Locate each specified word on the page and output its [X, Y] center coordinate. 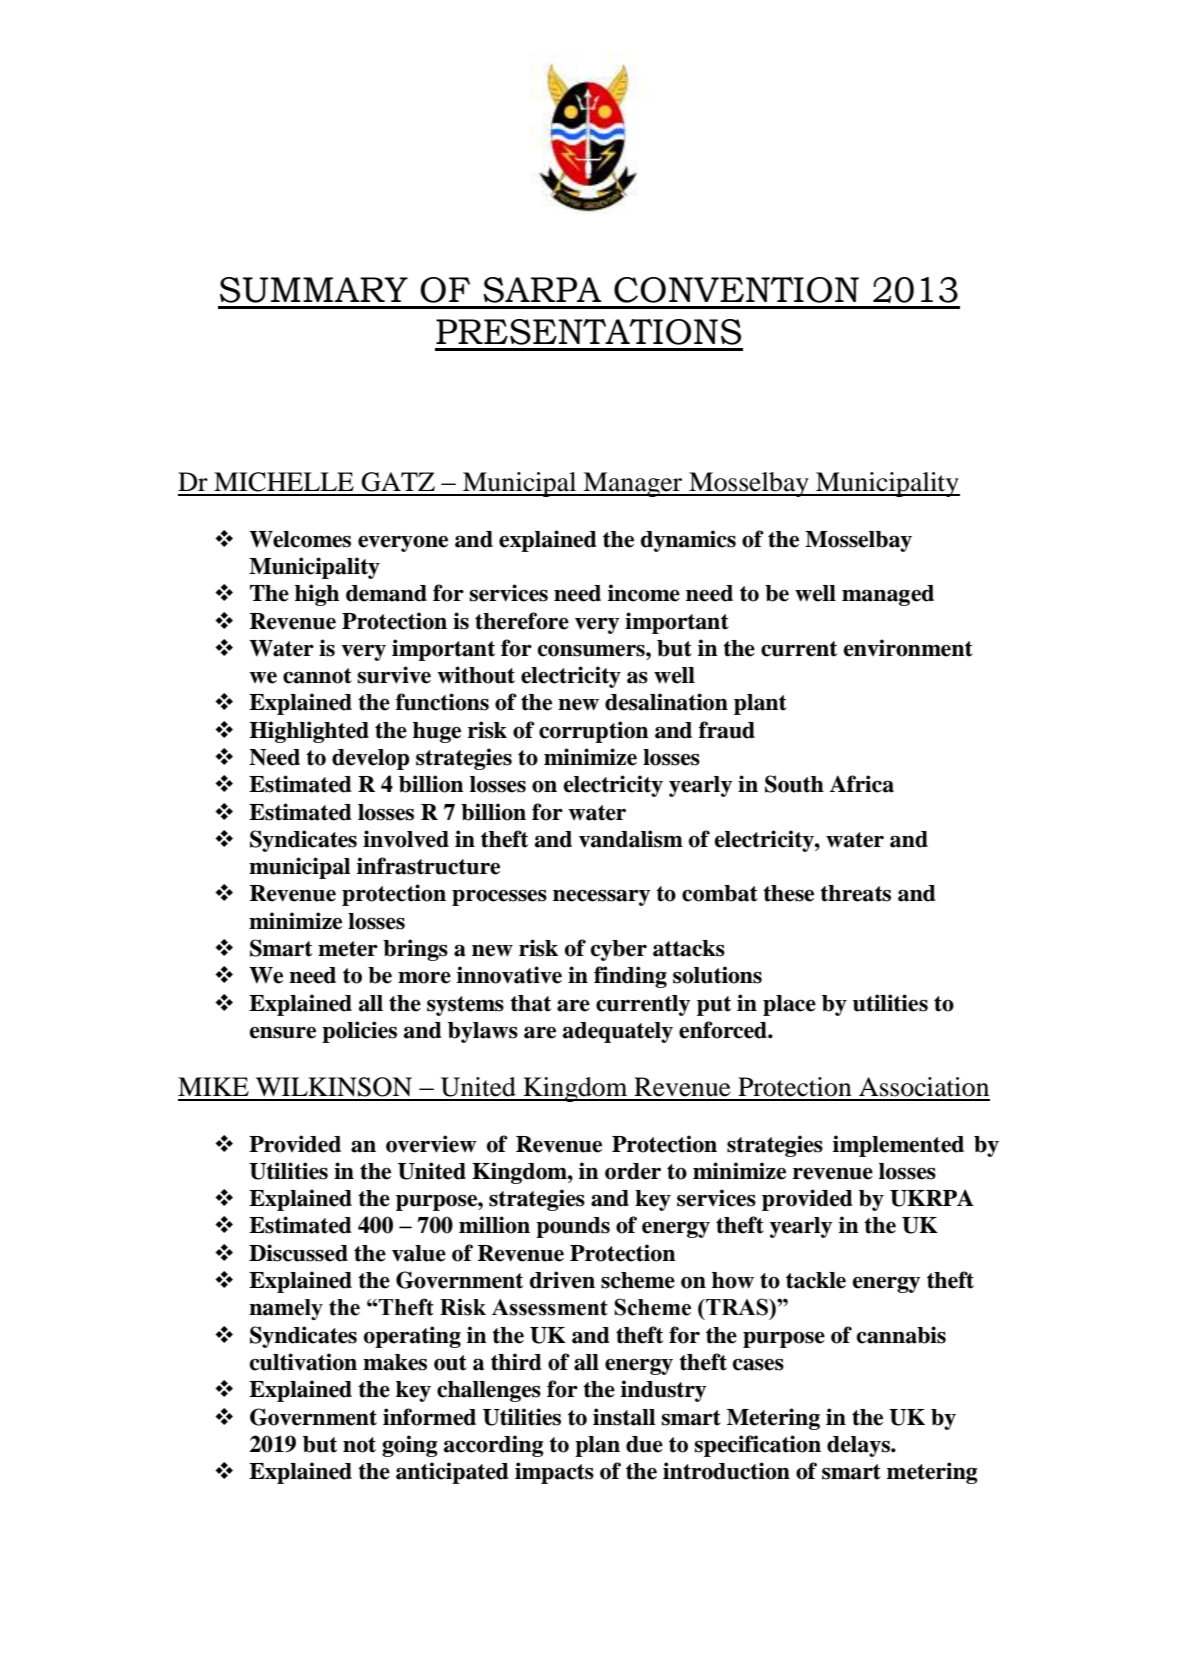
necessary [601, 897]
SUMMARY [314, 290]
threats [855, 893]
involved [406, 839]
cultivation [303, 1362]
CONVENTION [736, 290]
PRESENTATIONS [588, 332]
